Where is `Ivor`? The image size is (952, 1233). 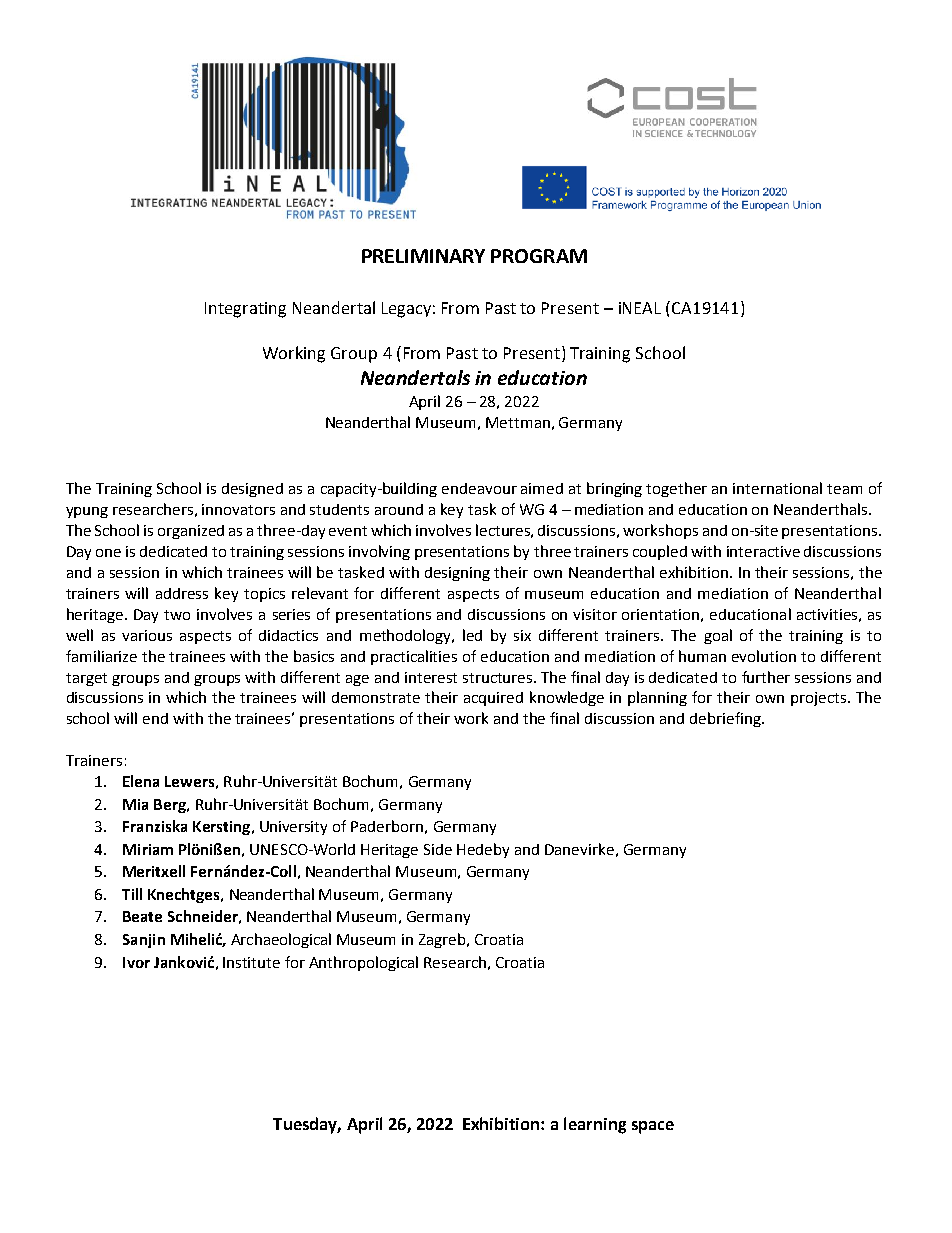
Ivor is located at coordinates (136, 962).
